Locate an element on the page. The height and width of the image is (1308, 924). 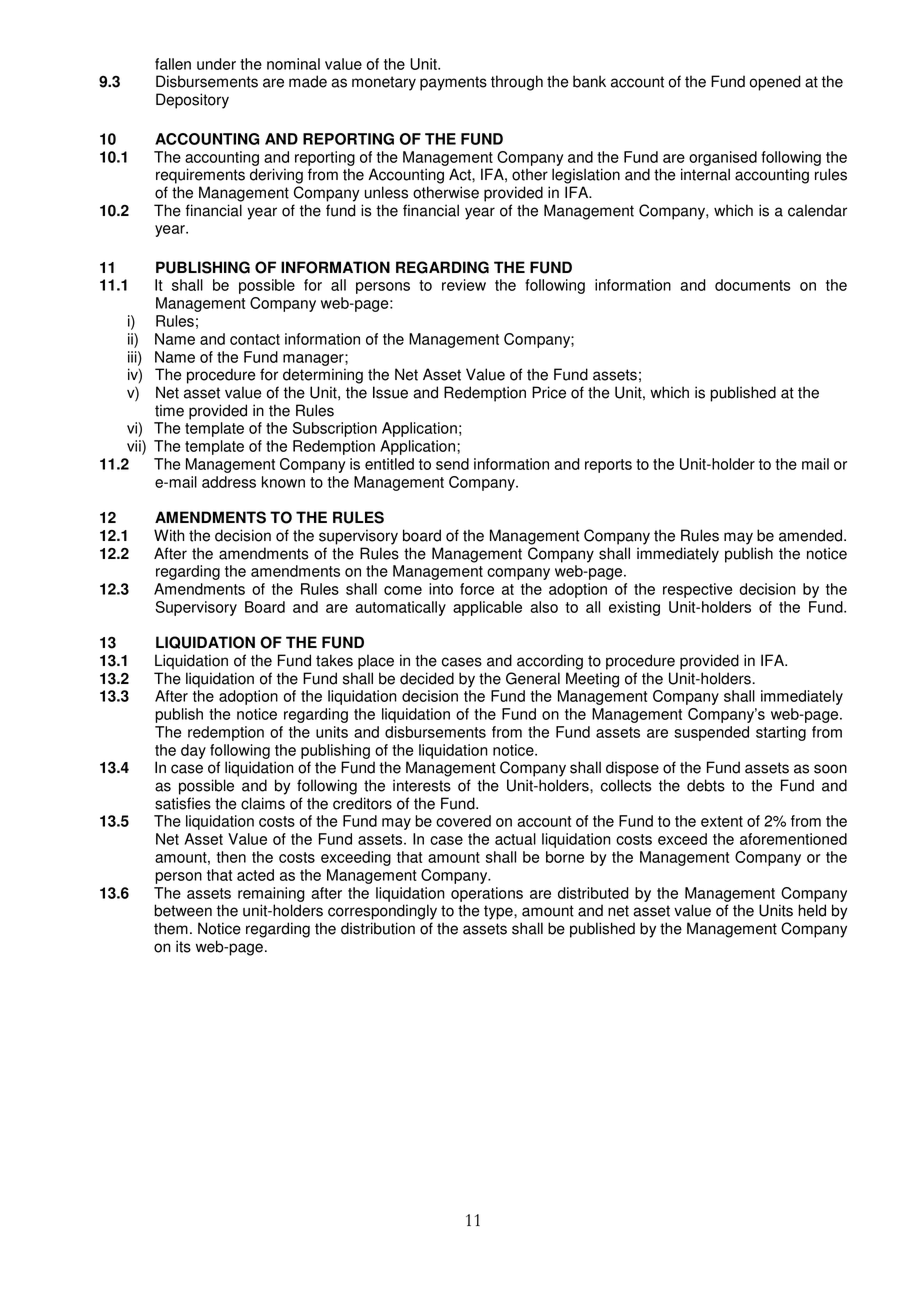
remaining is located at coordinates (271, 894).
